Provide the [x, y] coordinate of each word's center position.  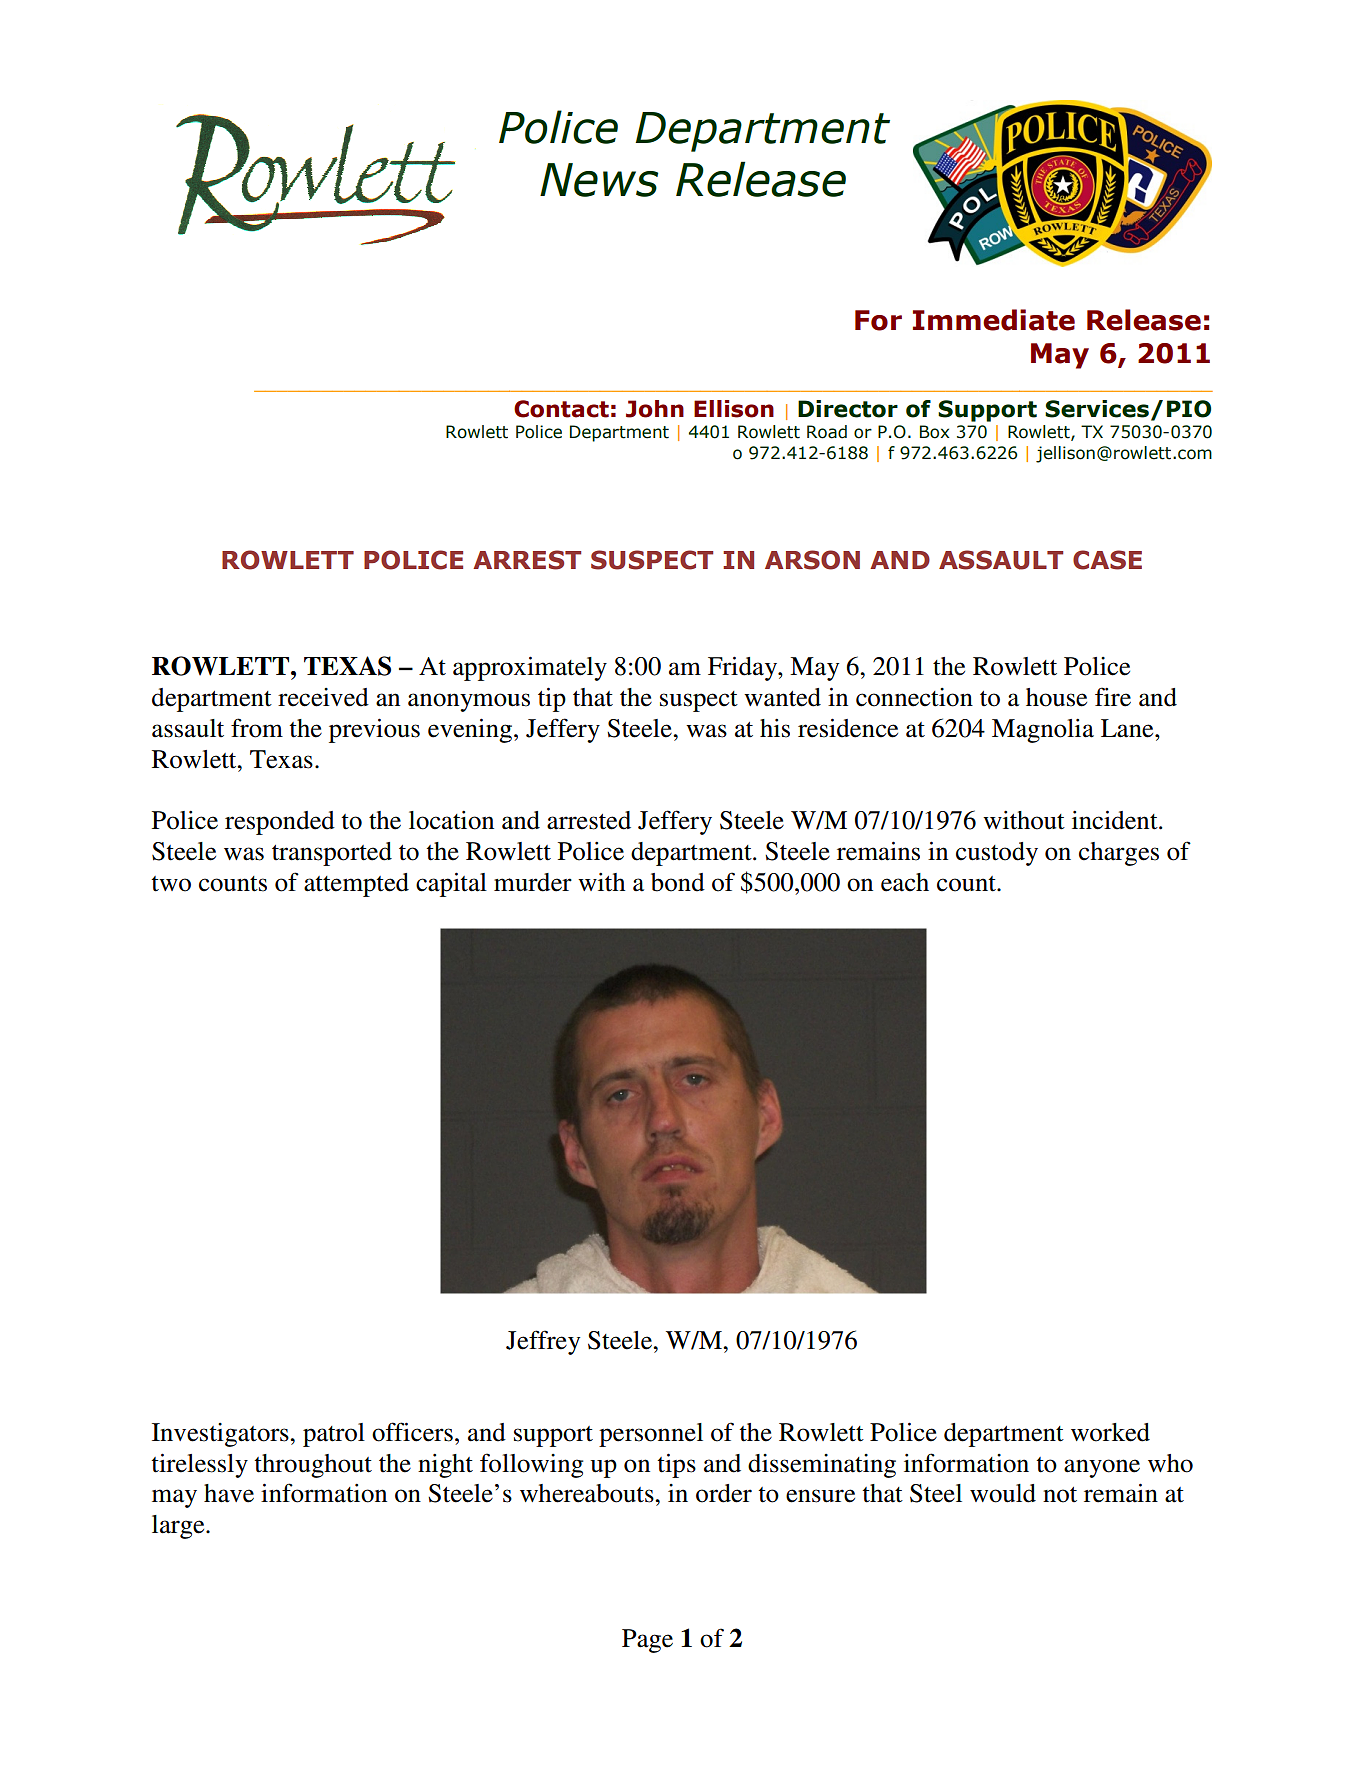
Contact [561, 409]
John [655, 409]
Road [827, 432]
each [905, 882]
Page [647, 1641]
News [599, 180]
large [179, 1527]
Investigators [221, 1435]
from [257, 728]
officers [412, 1432]
